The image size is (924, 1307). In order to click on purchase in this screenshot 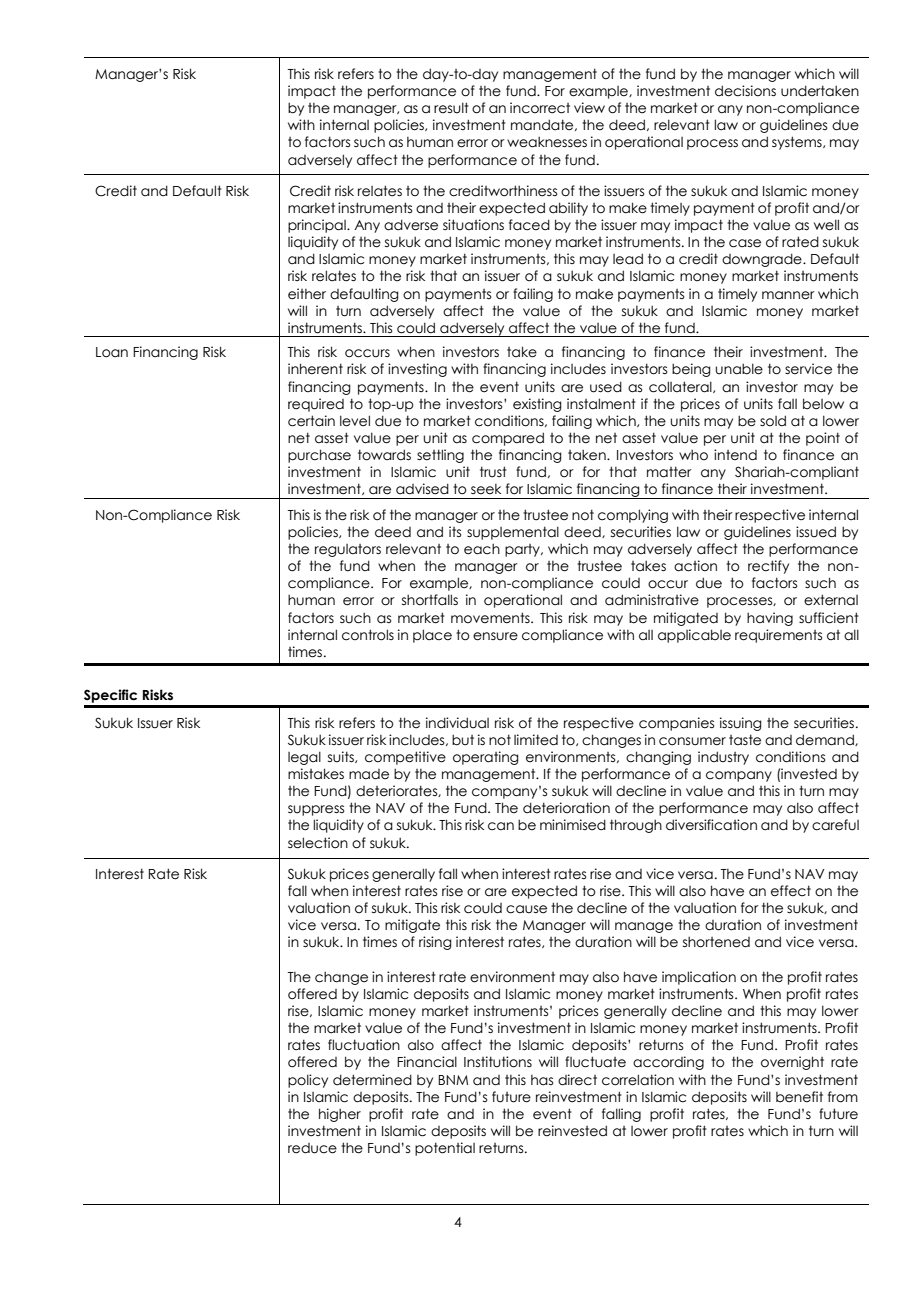, I will do `click(319, 456)`.
